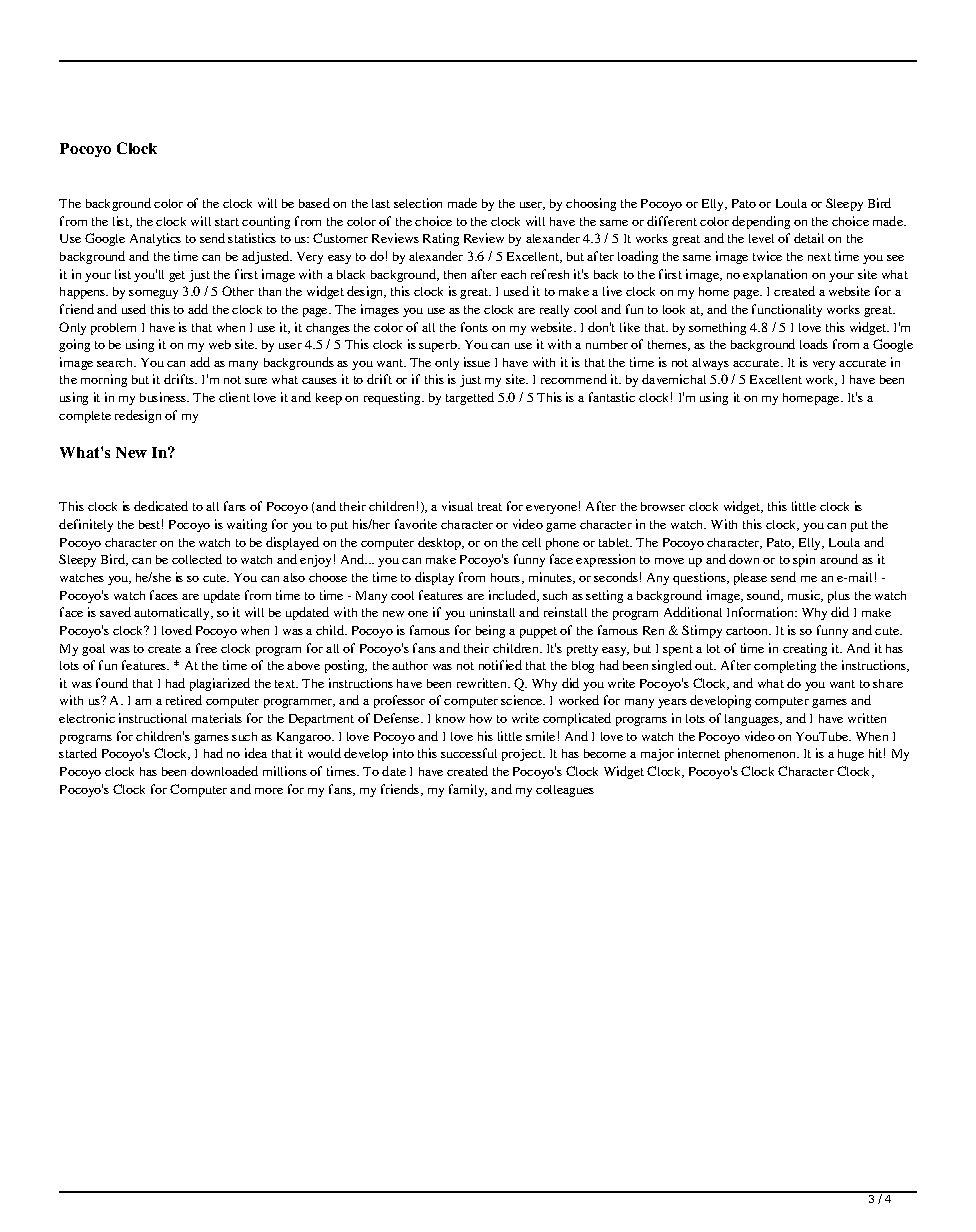 The height and width of the screenshot is (1232, 976). Describe the element at coordinates (814, 344) in the screenshot. I see `loads` at that location.
